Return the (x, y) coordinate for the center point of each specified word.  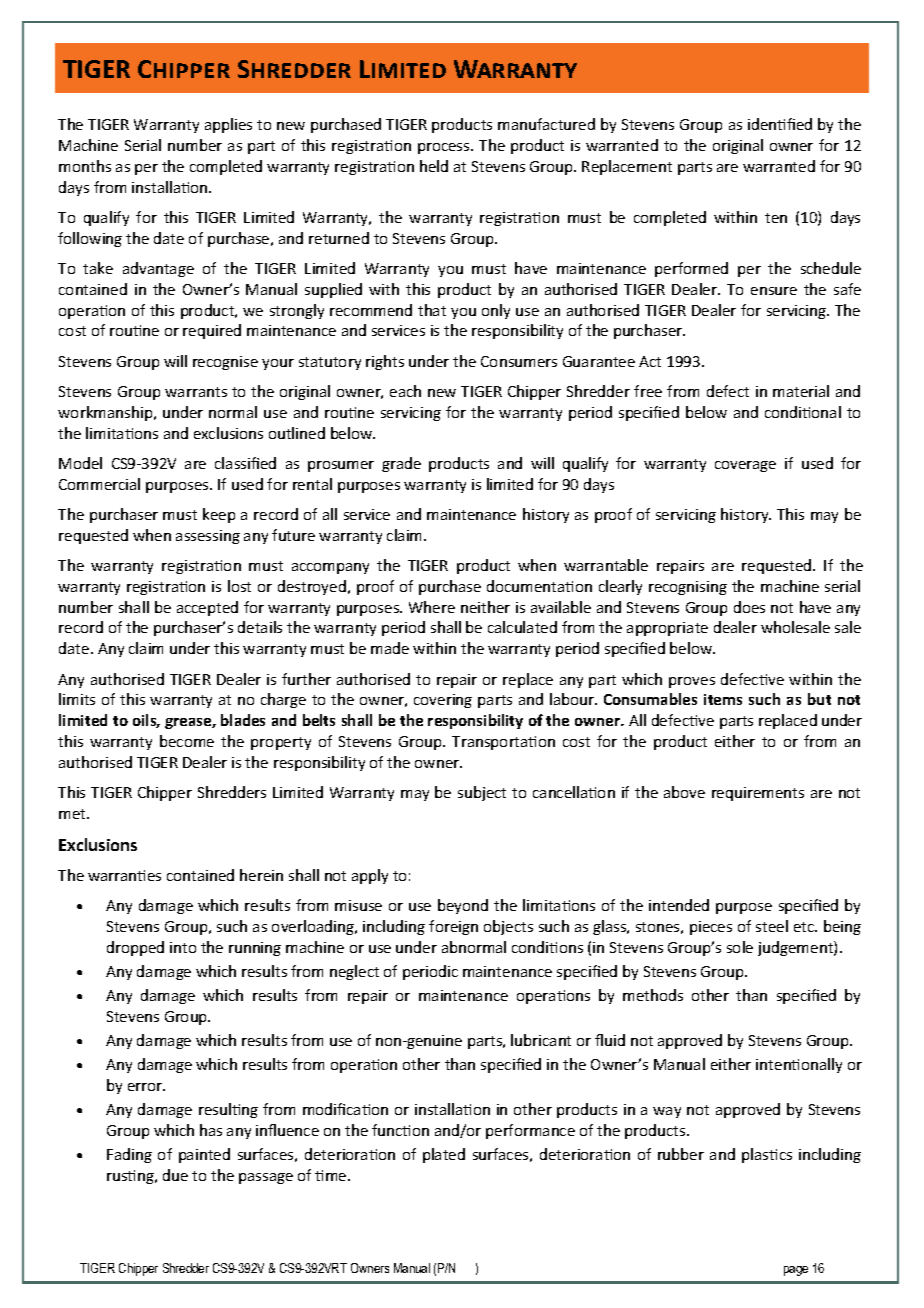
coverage (745, 466)
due (175, 1175)
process (445, 148)
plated (444, 1155)
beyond (463, 906)
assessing (208, 537)
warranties (124, 875)
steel (772, 926)
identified (780, 124)
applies (228, 125)
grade (401, 464)
